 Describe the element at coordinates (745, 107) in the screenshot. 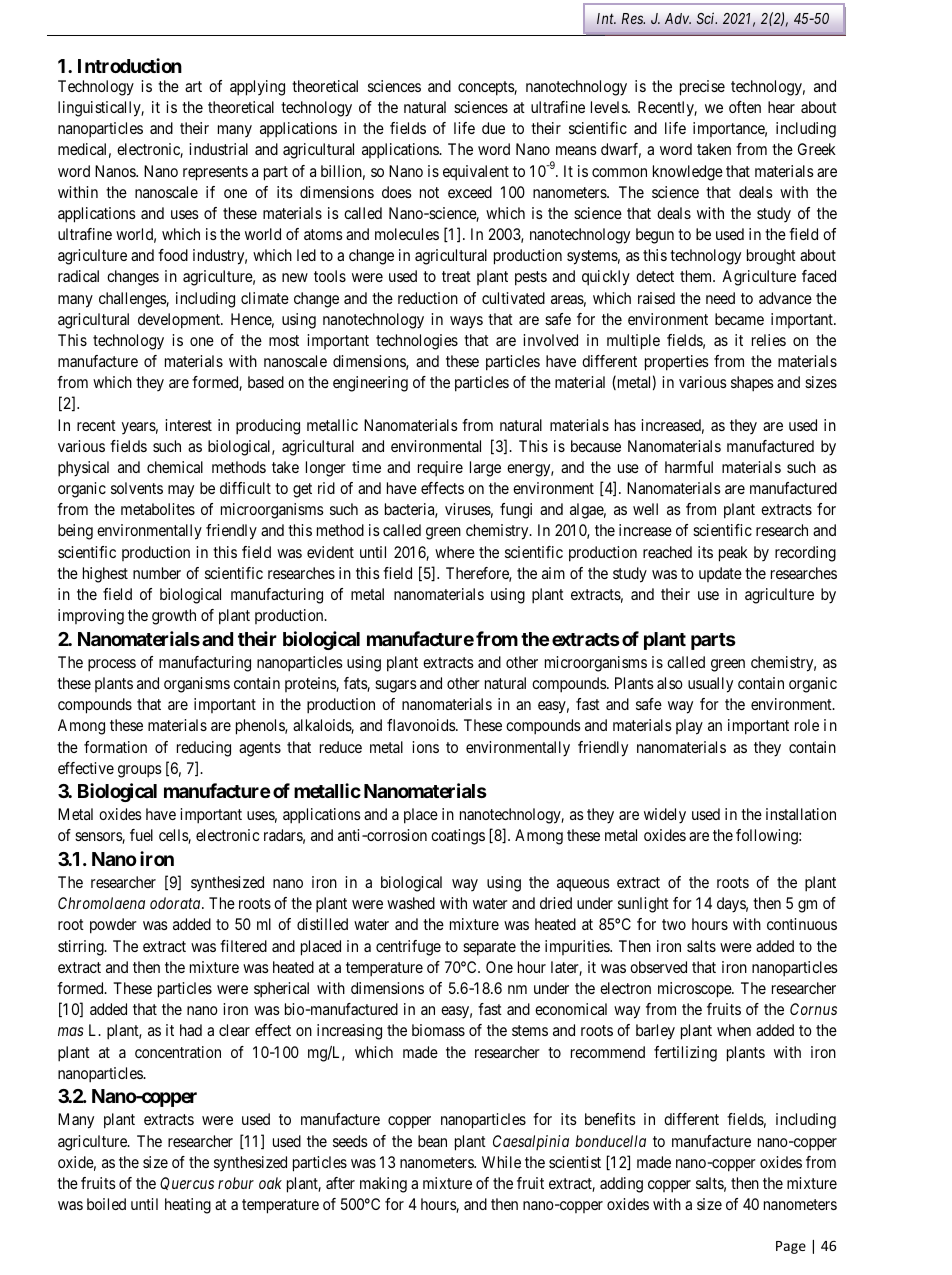

I see `often` at that location.
